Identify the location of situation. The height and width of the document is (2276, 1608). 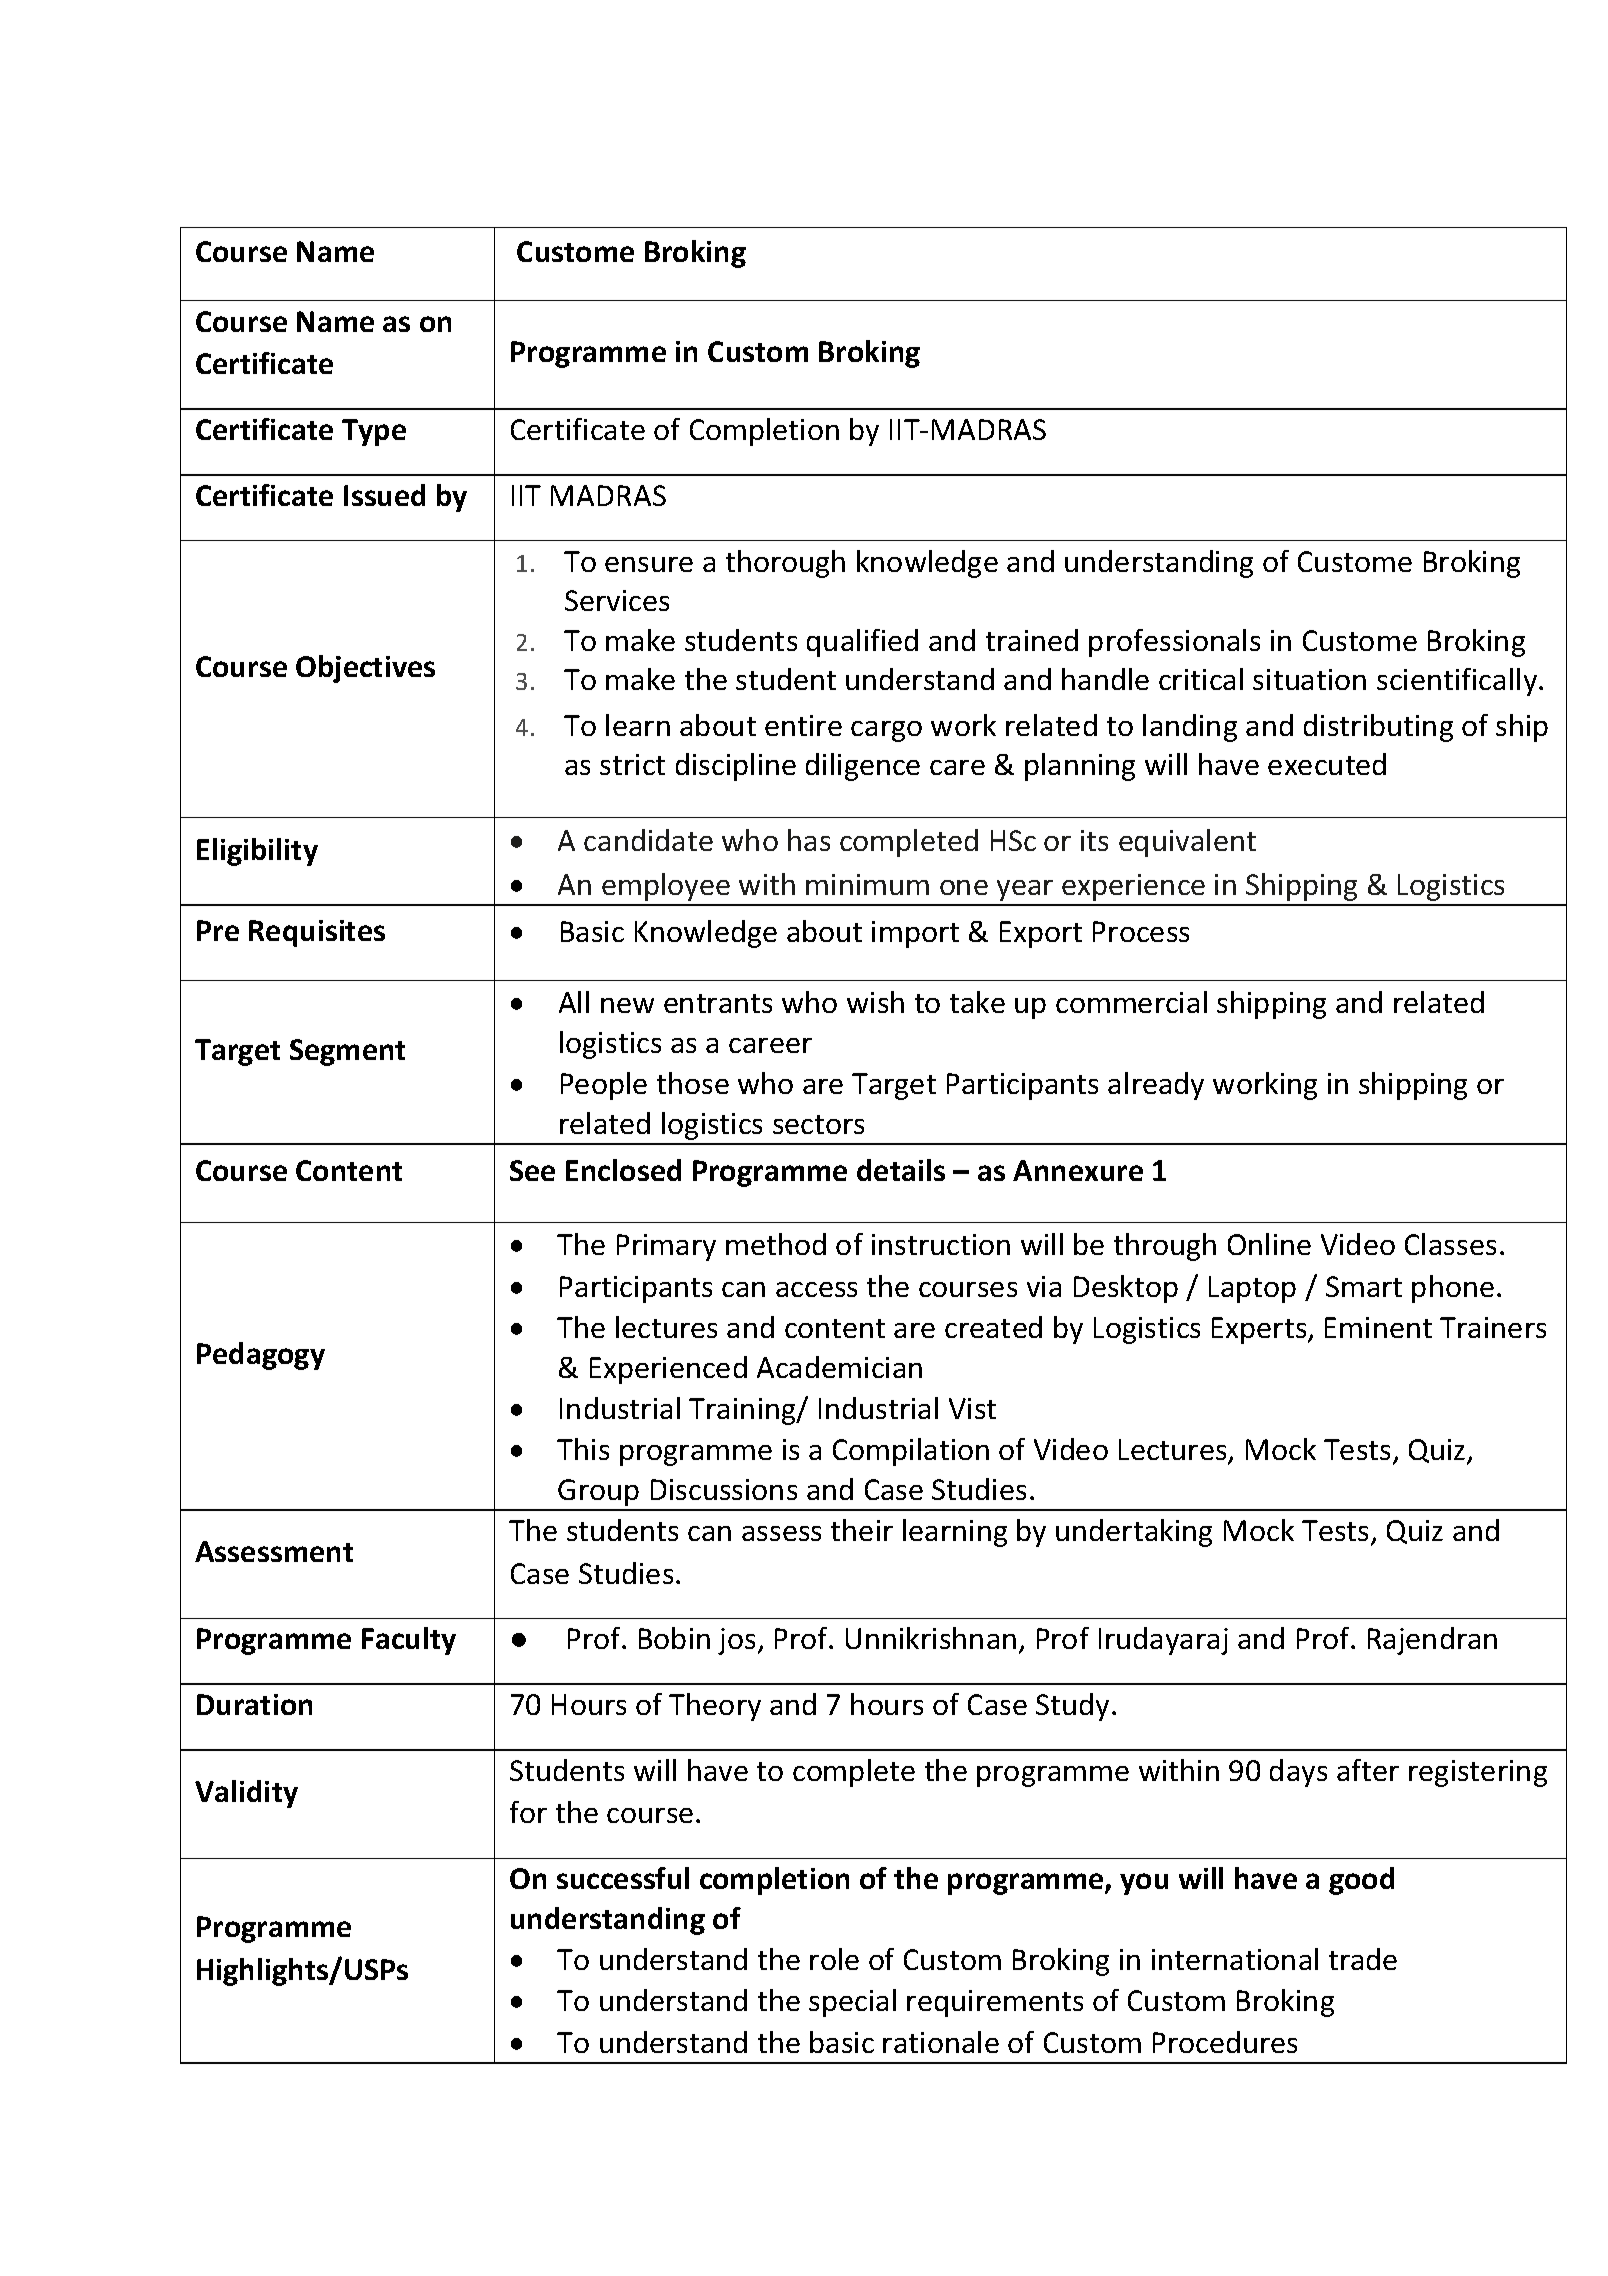
(1309, 679).
